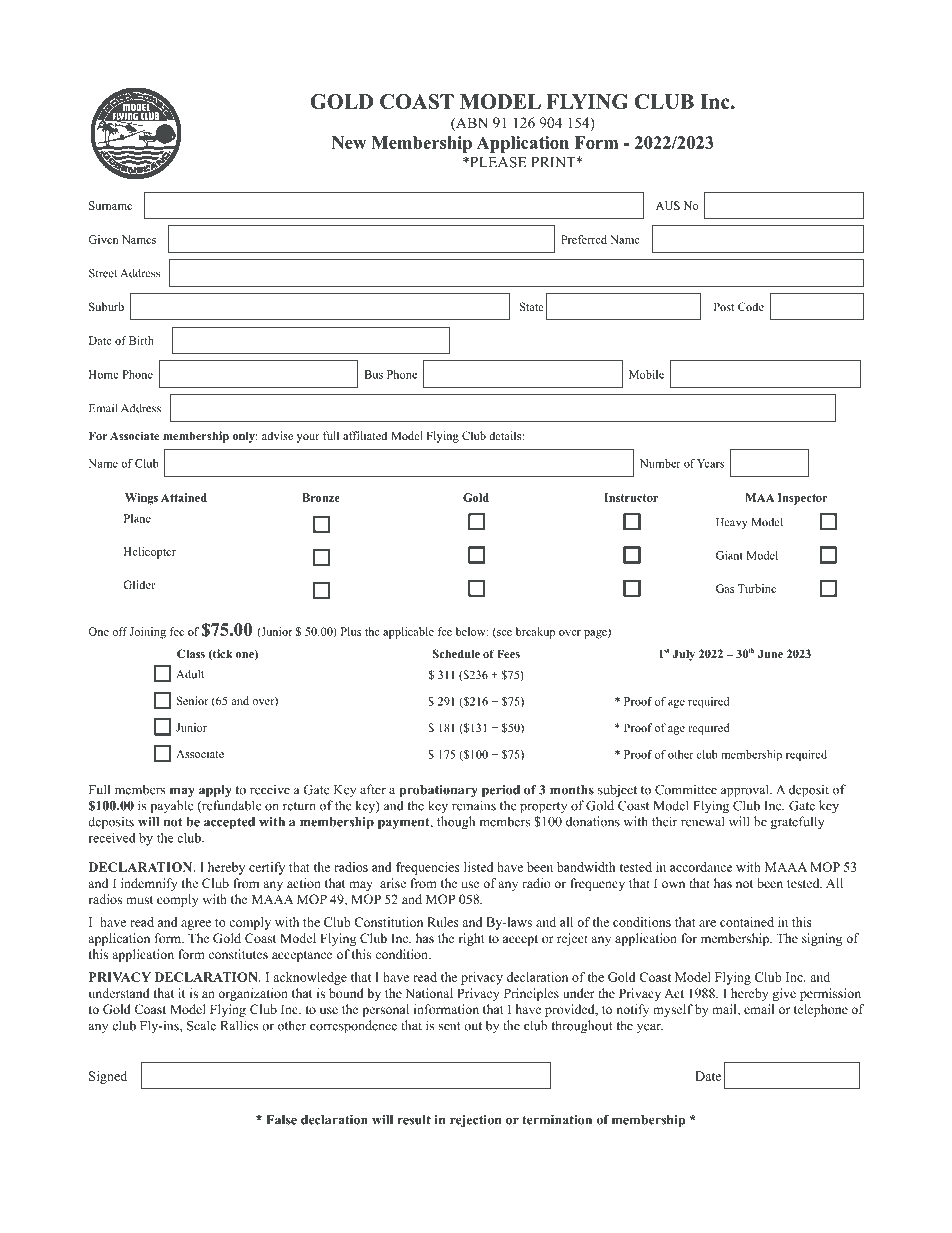 This page has width=952, height=1233. Describe the element at coordinates (456, 653) in the page. I see `Schedule` at that location.
